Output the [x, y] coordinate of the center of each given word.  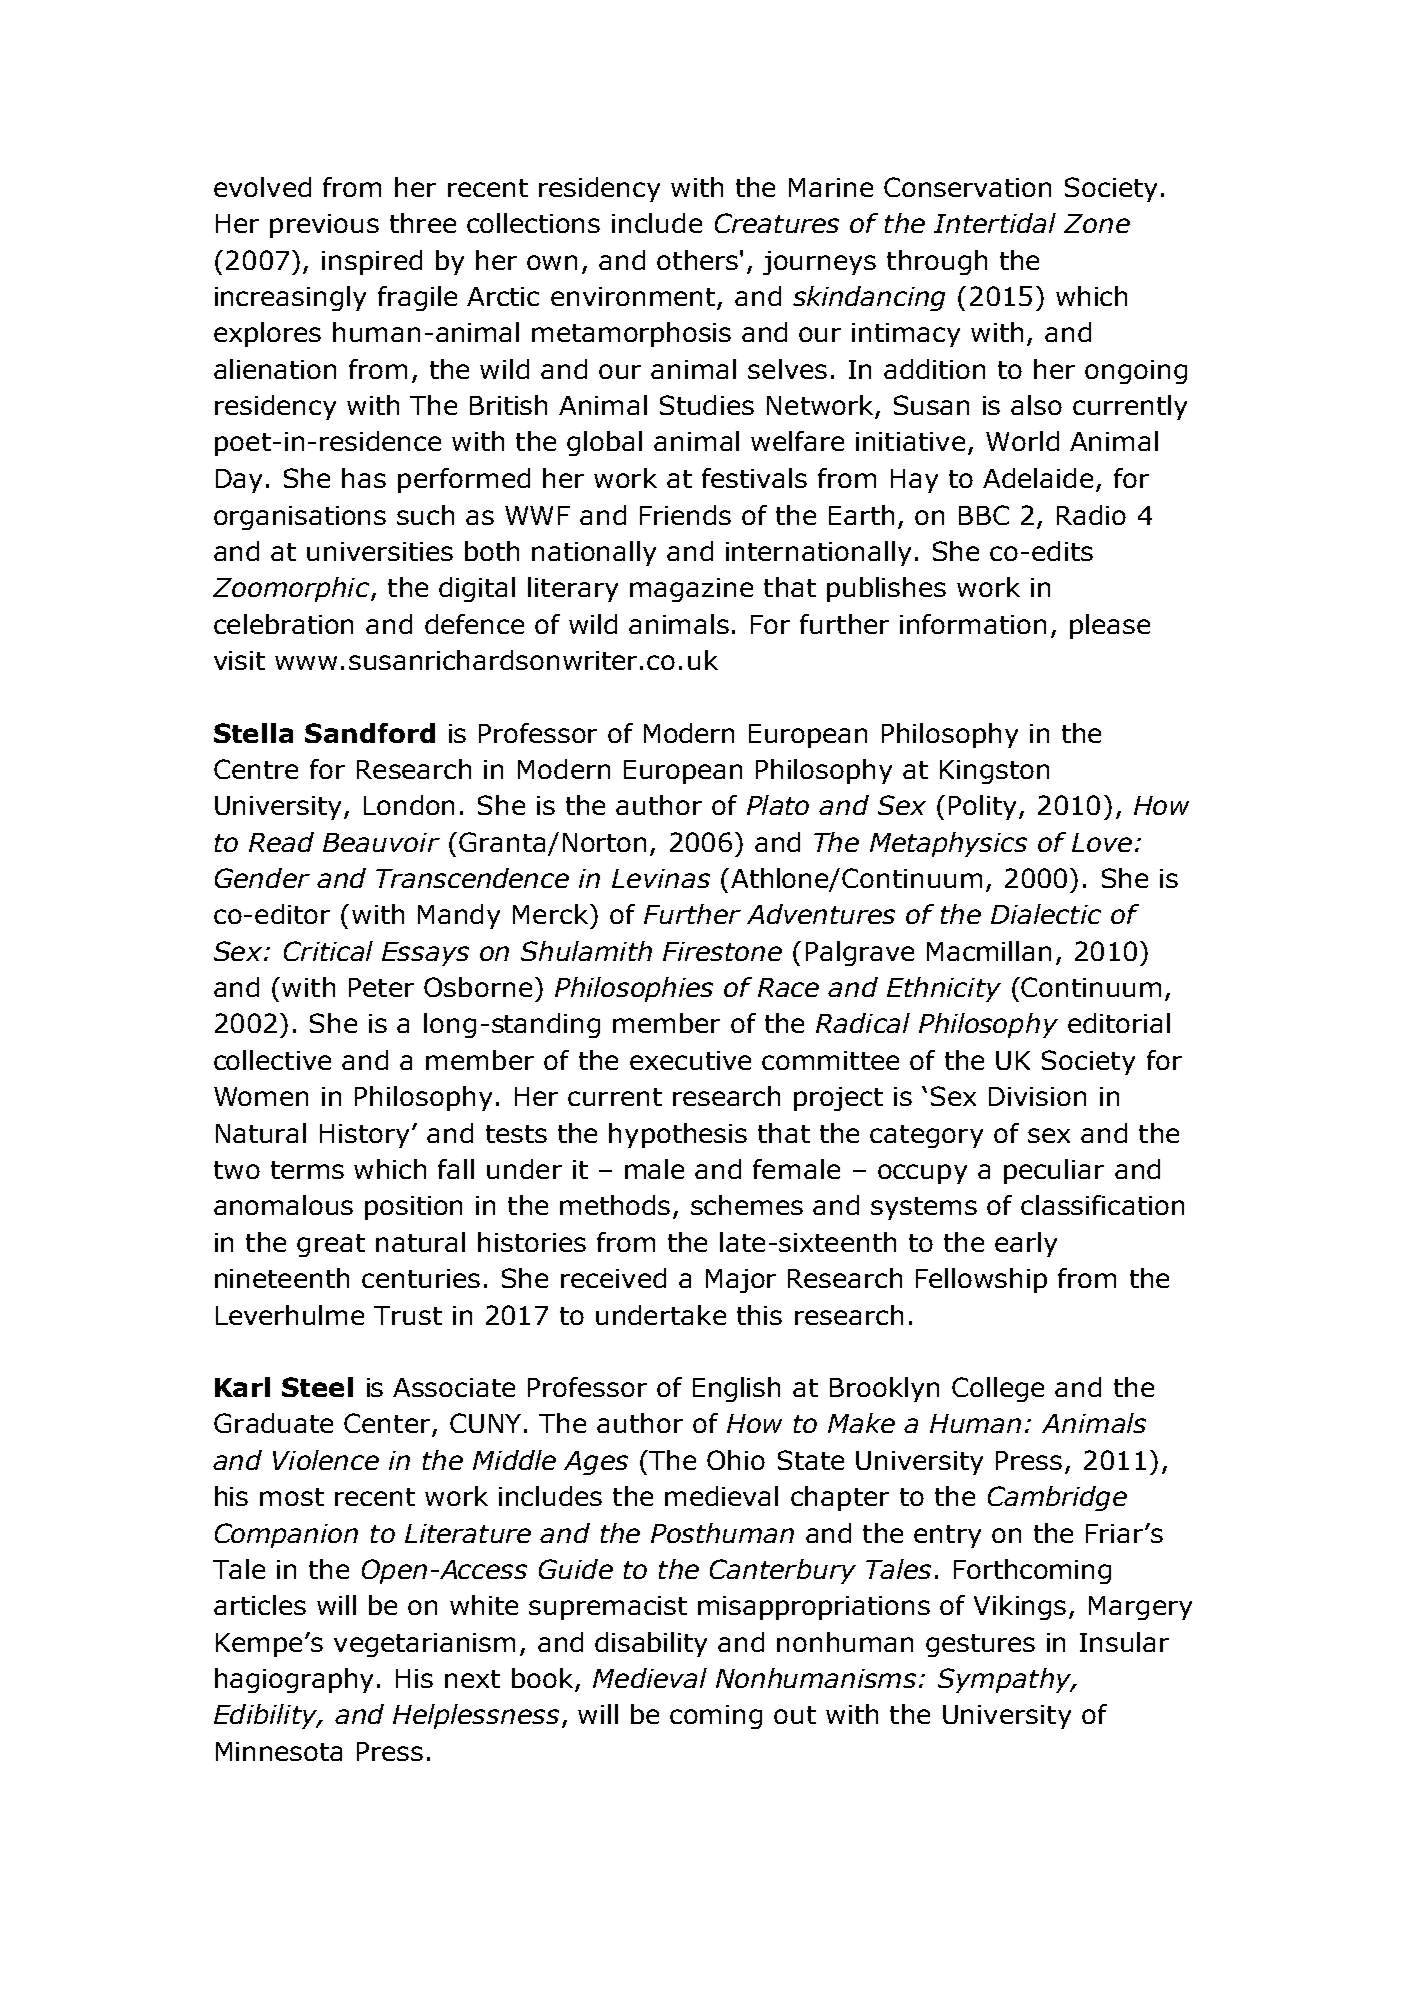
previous [324, 226]
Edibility [266, 1716]
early [1026, 1244]
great [331, 1245]
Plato [778, 805]
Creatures [777, 223]
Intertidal [995, 223]
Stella [253, 733]
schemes [747, 1205]
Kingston [994, 772]
